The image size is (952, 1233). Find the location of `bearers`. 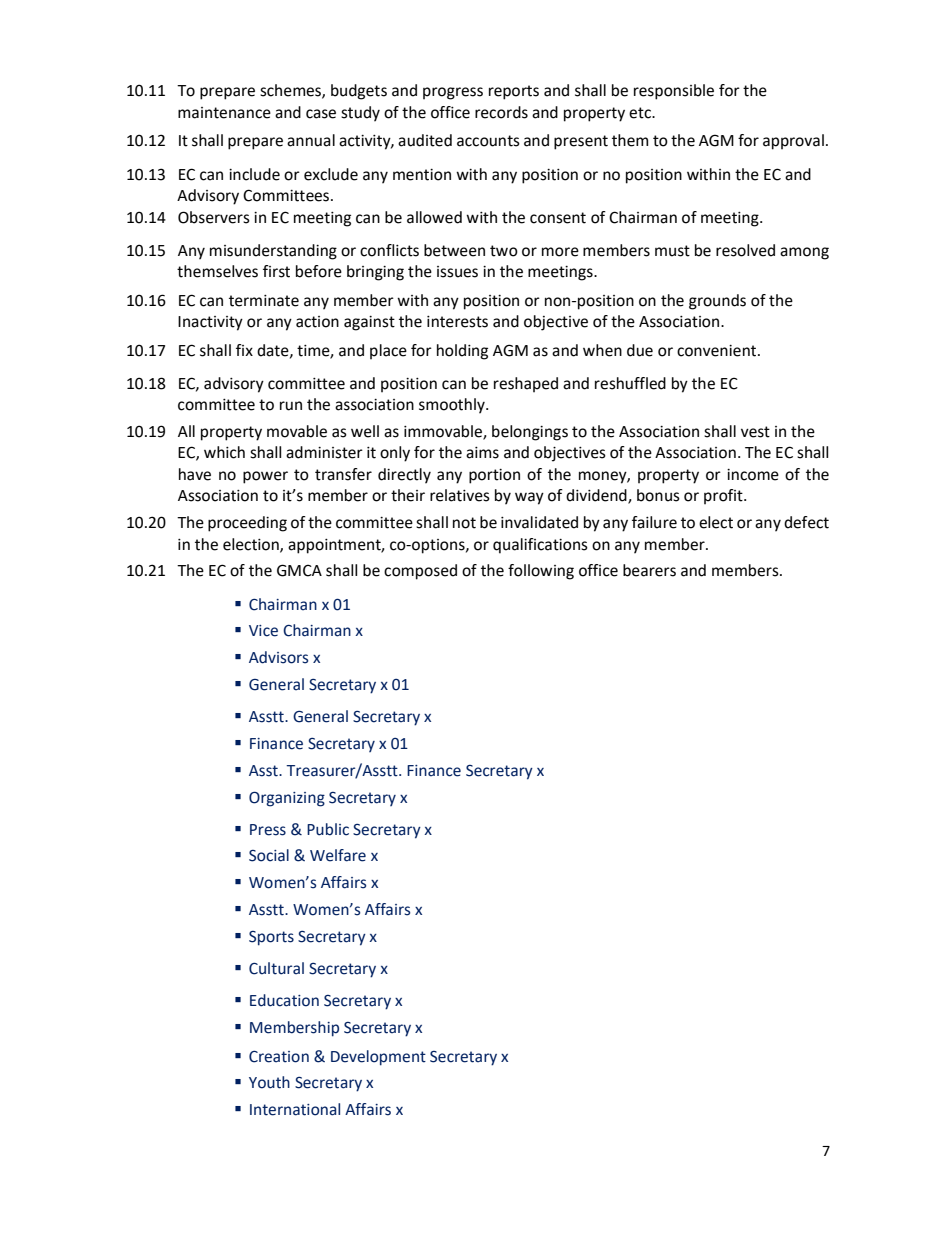

bearers is located at coordinates (649, 570).
